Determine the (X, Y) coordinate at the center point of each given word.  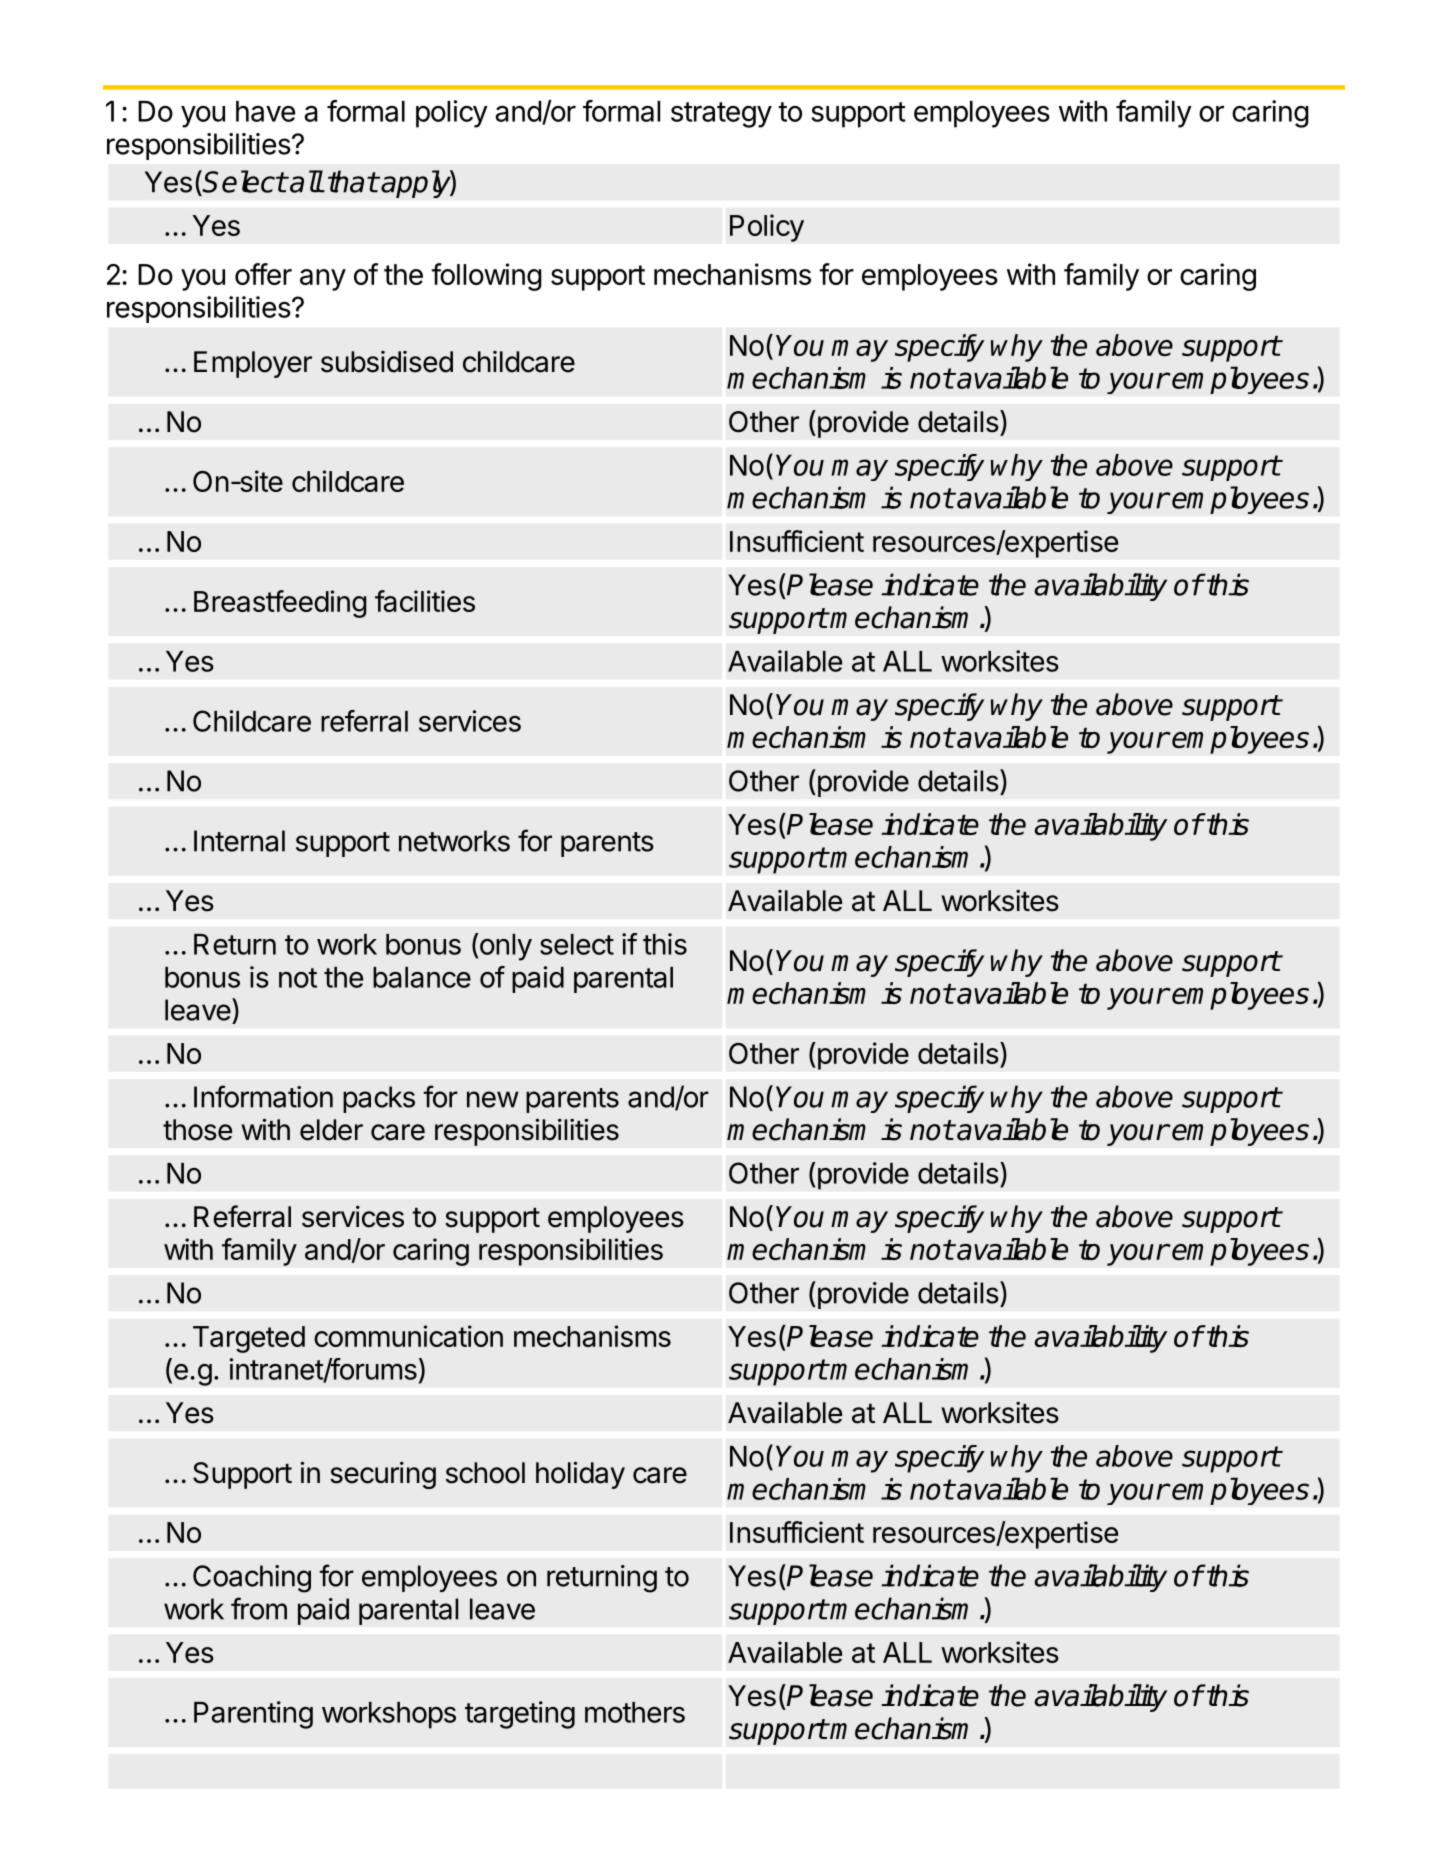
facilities (425, 601)
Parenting (253, 1715)
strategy (721, 115)
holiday (580, 1475)
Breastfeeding (280, 604)
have (265, 111)
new (493, 1099)
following (486, 277)
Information (263, 1096)
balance (422, 977)
